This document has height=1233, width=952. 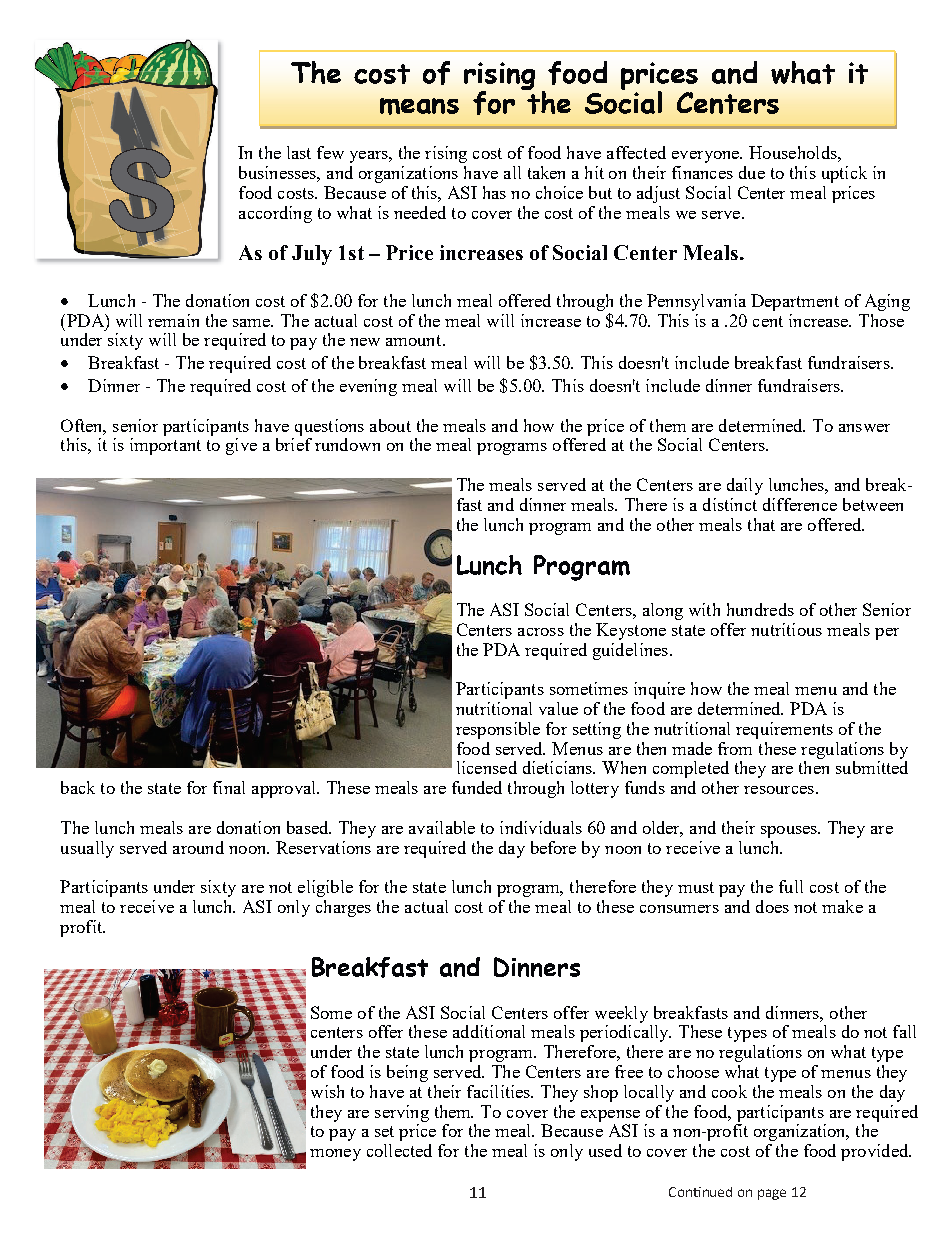 What do you see at coordinates (844, 174) in the document?
I see `uptick` at bounding box center [844, 174].
